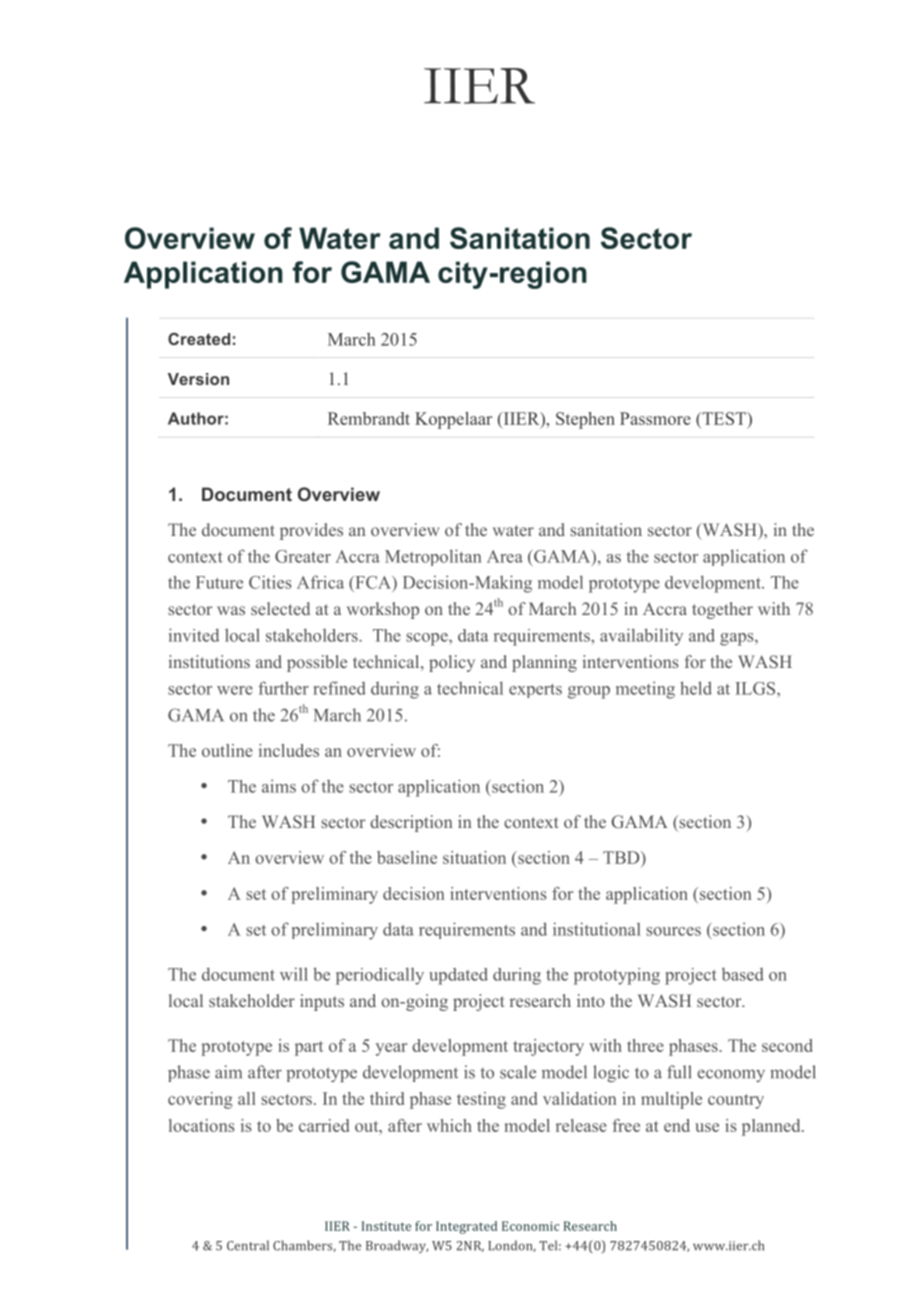 The height and width of the screenshot is (1307, 924). Describe the element at coordinates (505, 556) in the screenshot. I see `Area` at that location.
